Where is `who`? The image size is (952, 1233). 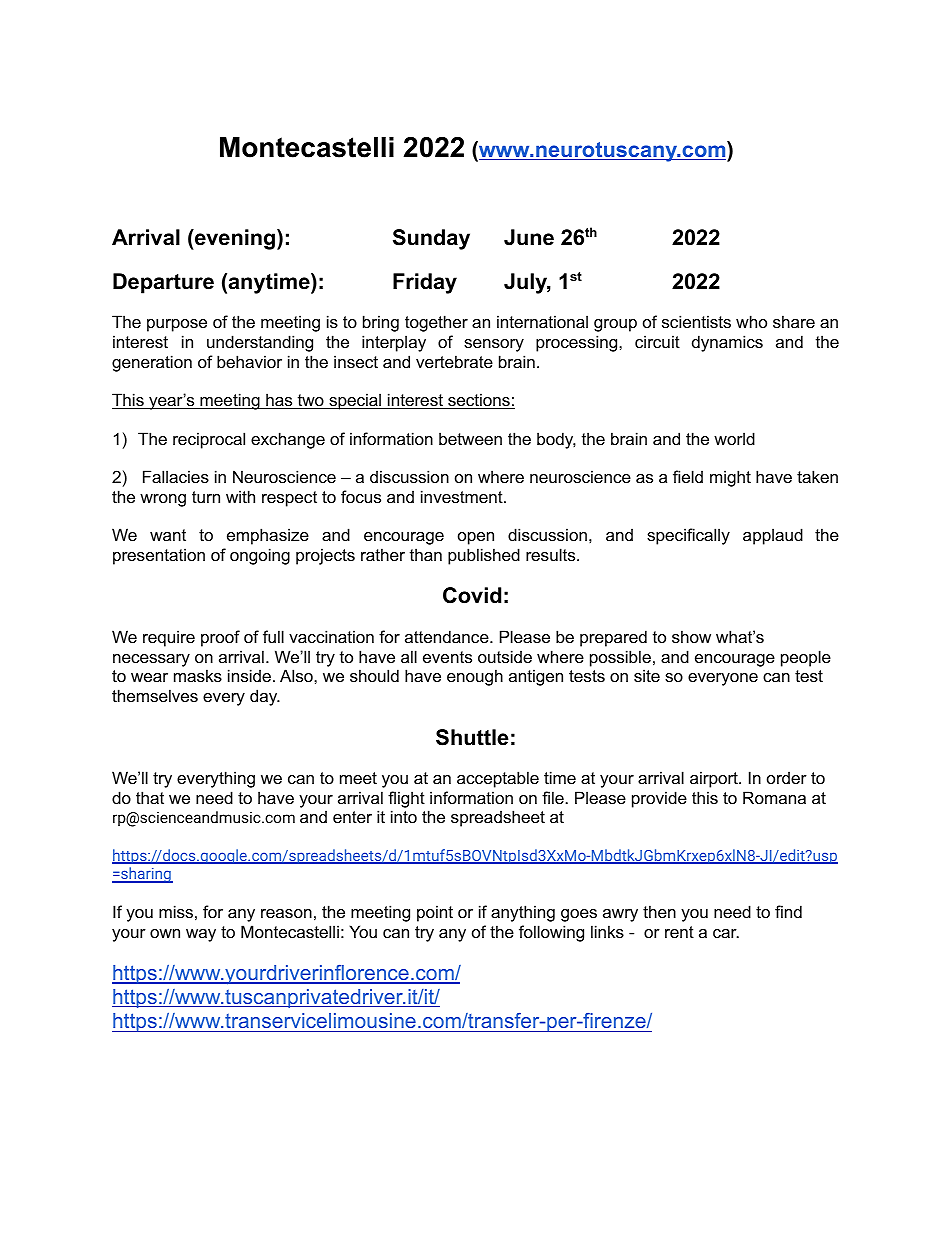
who is located at coordinates (751, 321).
